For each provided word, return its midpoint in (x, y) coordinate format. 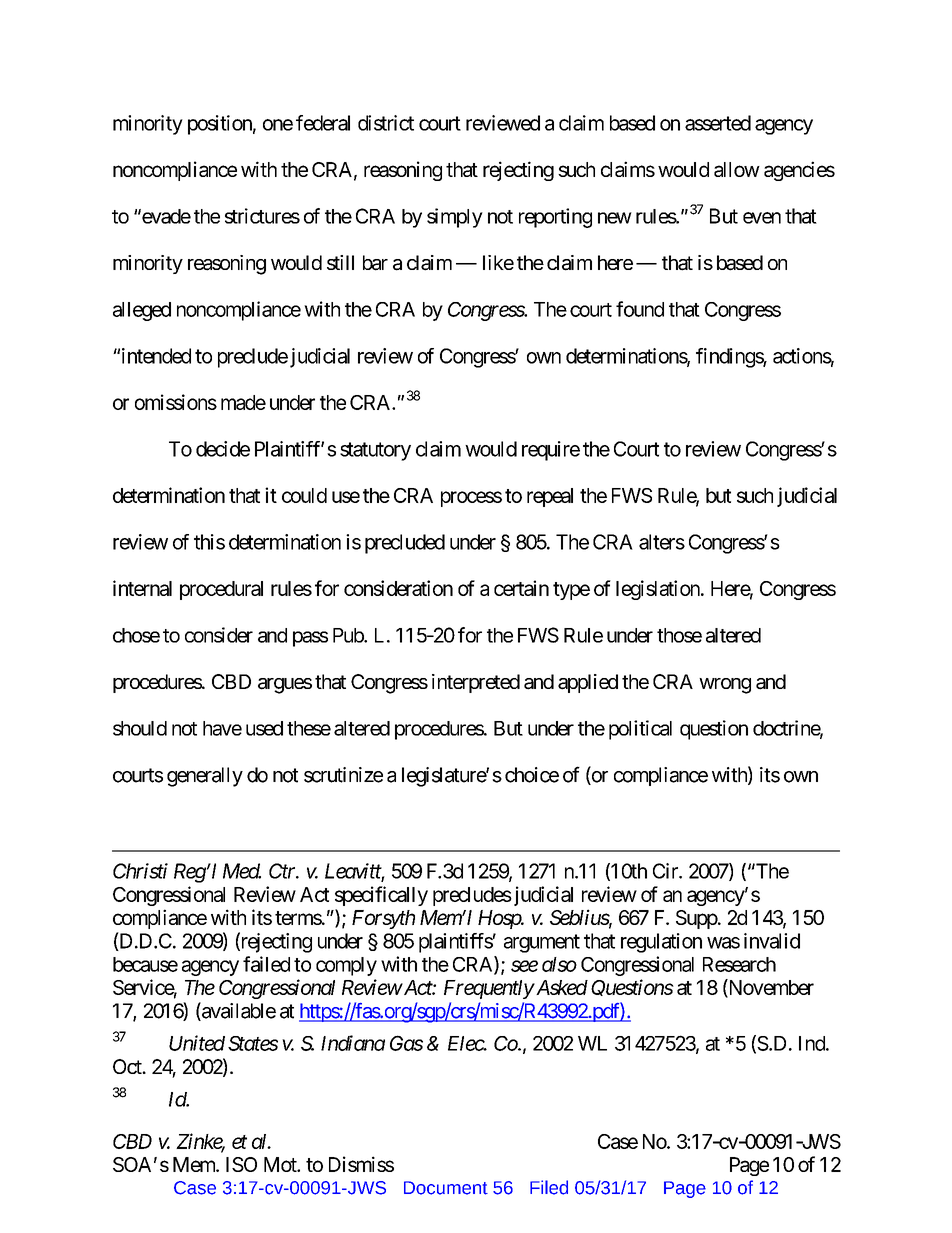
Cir (666, 871)
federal (323, 123)
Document (446, 1188)
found (640, 309)
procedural (221, 590)
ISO (241, 1164)
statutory (375, 451)
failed (266, 964)
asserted (718, 123)
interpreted (476, 683)
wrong (725, 686)
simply (455, 218)
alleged (142, 311)
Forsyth (383, 919)
